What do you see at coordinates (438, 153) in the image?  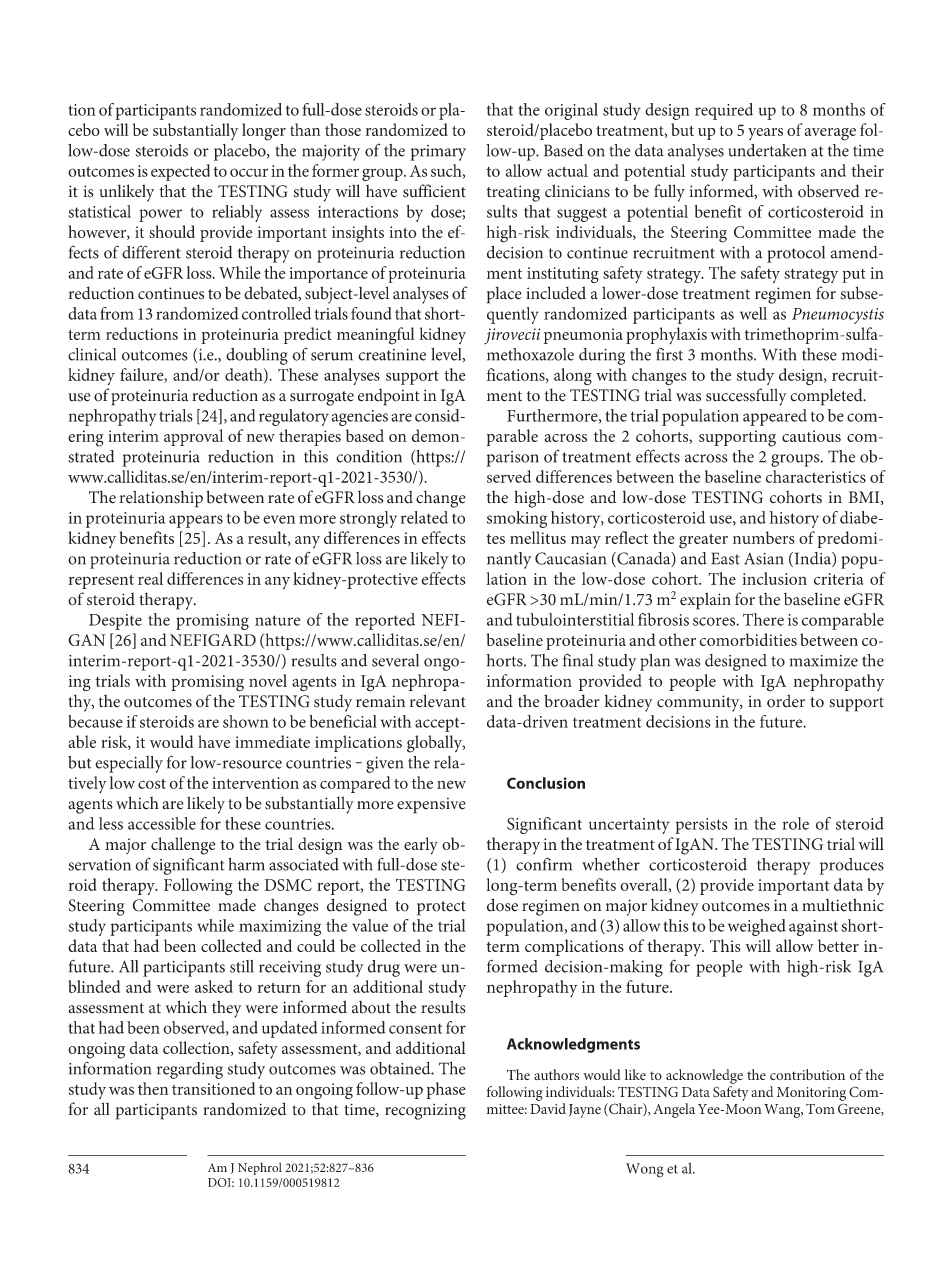 I see `primary` at bounding box center [438, 153].
